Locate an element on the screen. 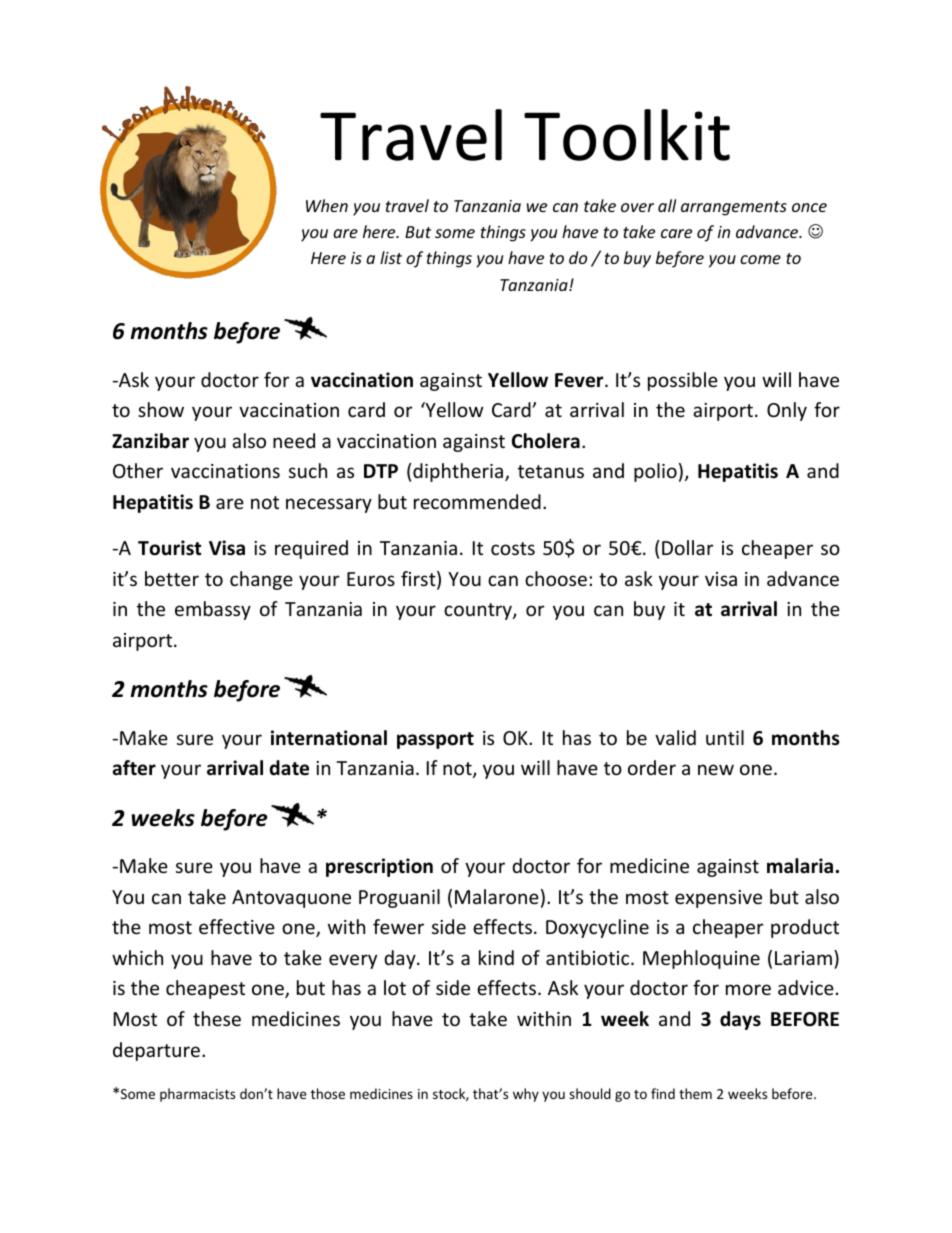 This screenshot has width=952, height=1233. Zanzibar is located at coordinates (150, 441).
